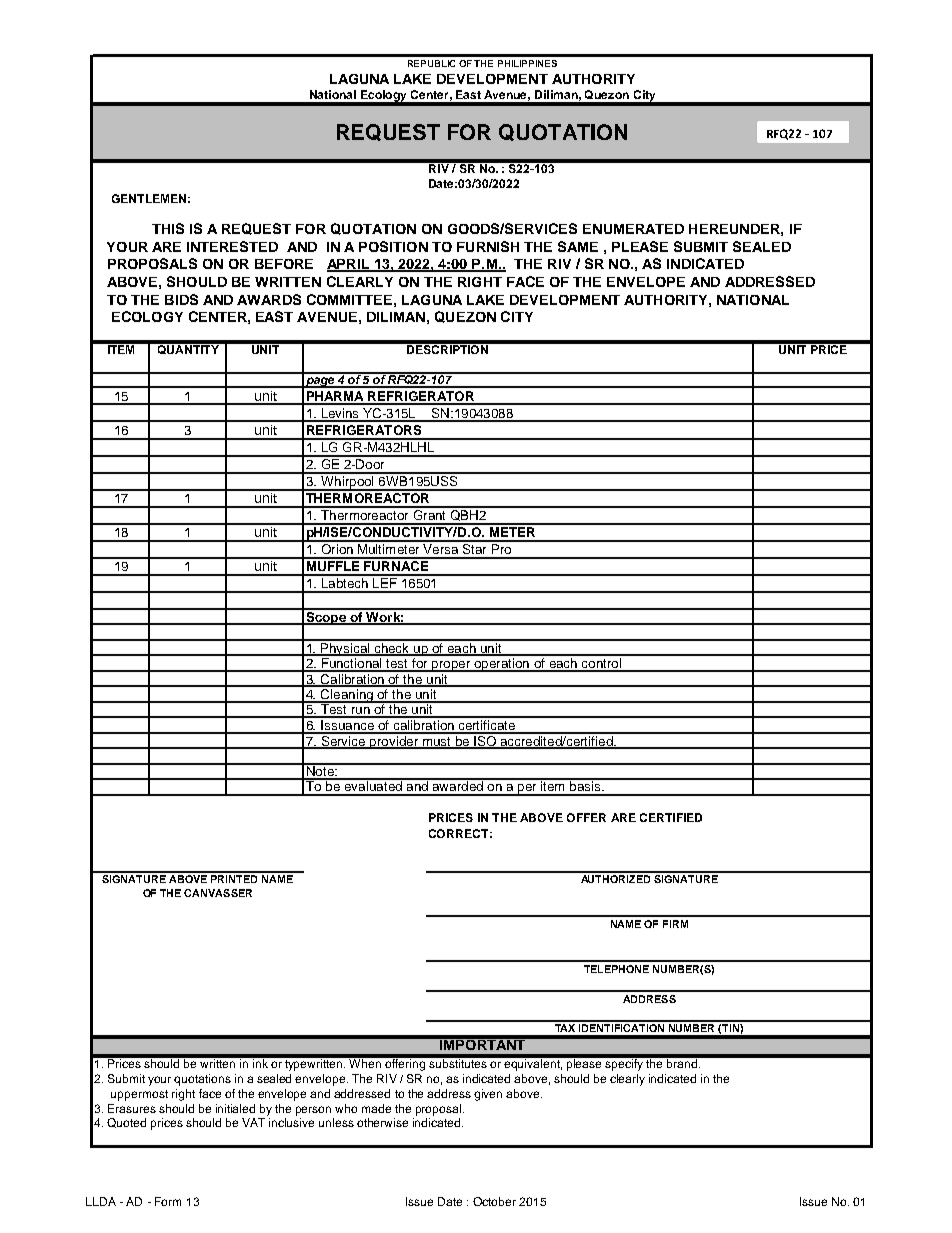 The width and height of the screenshot is (952, 1233). What do you see at coordinates (451, 666) in the screenshot?
I see `proper` at bounding box center [451, 666].
